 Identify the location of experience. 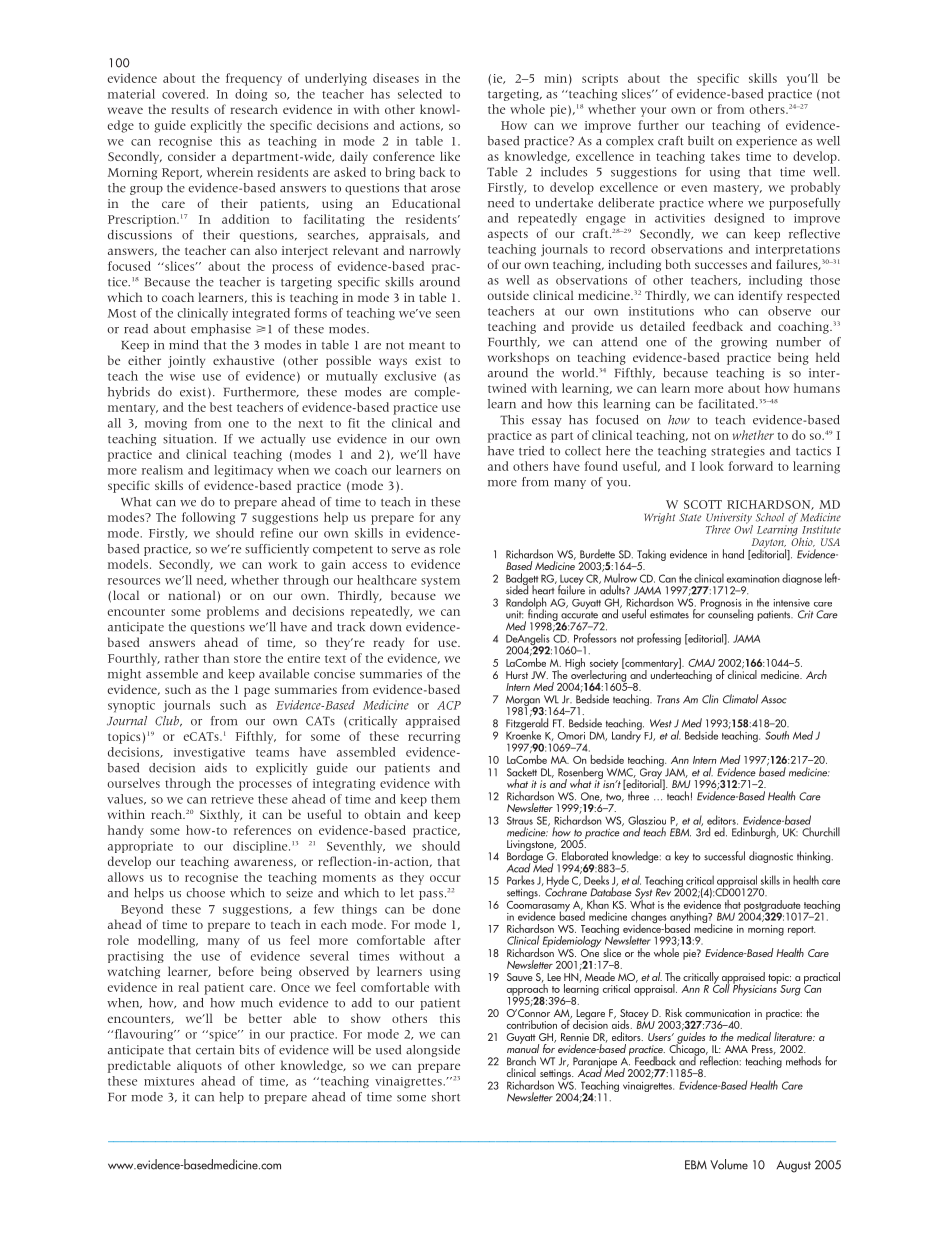
(766, 142).
